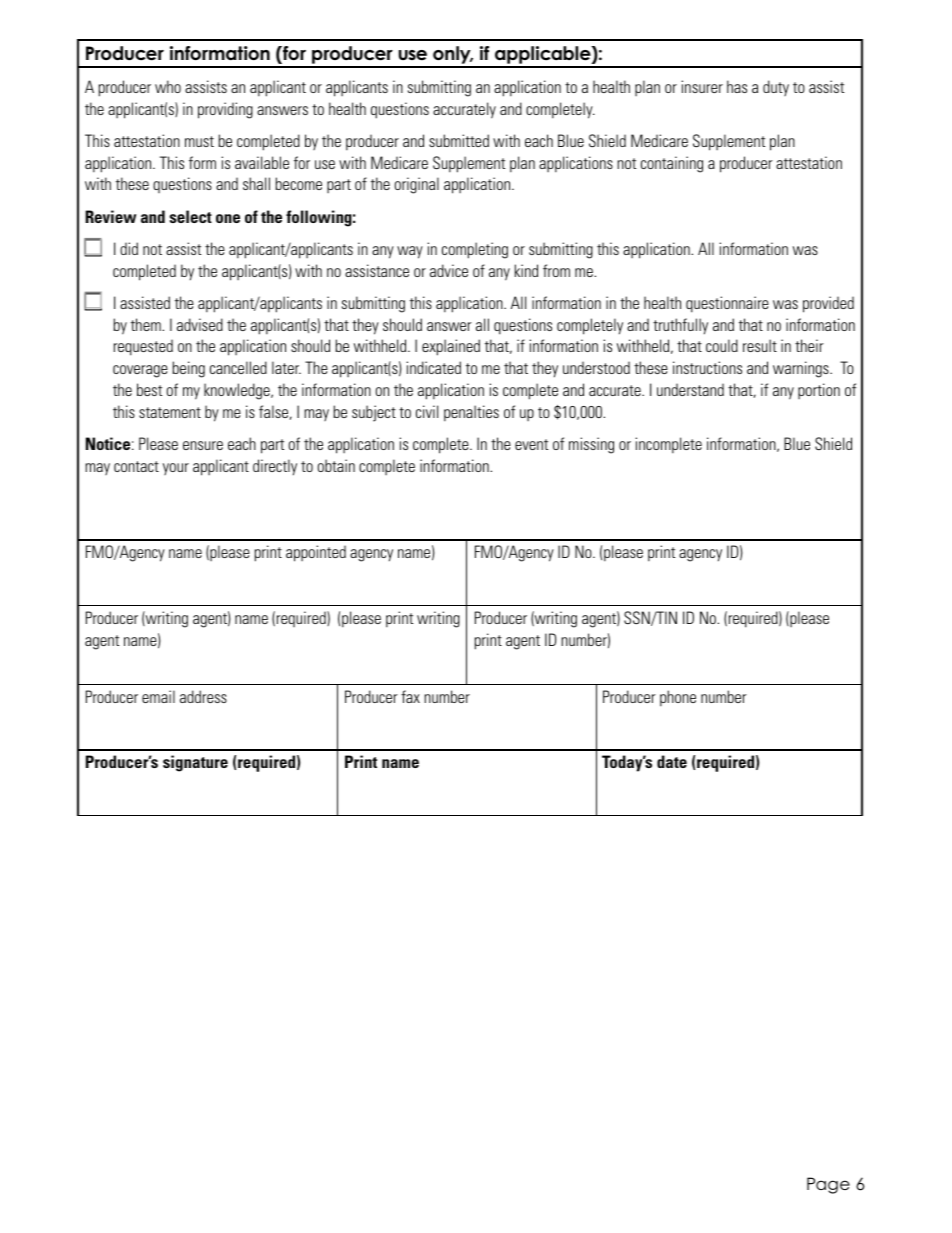  I want to click on address, so click(203, 696).
